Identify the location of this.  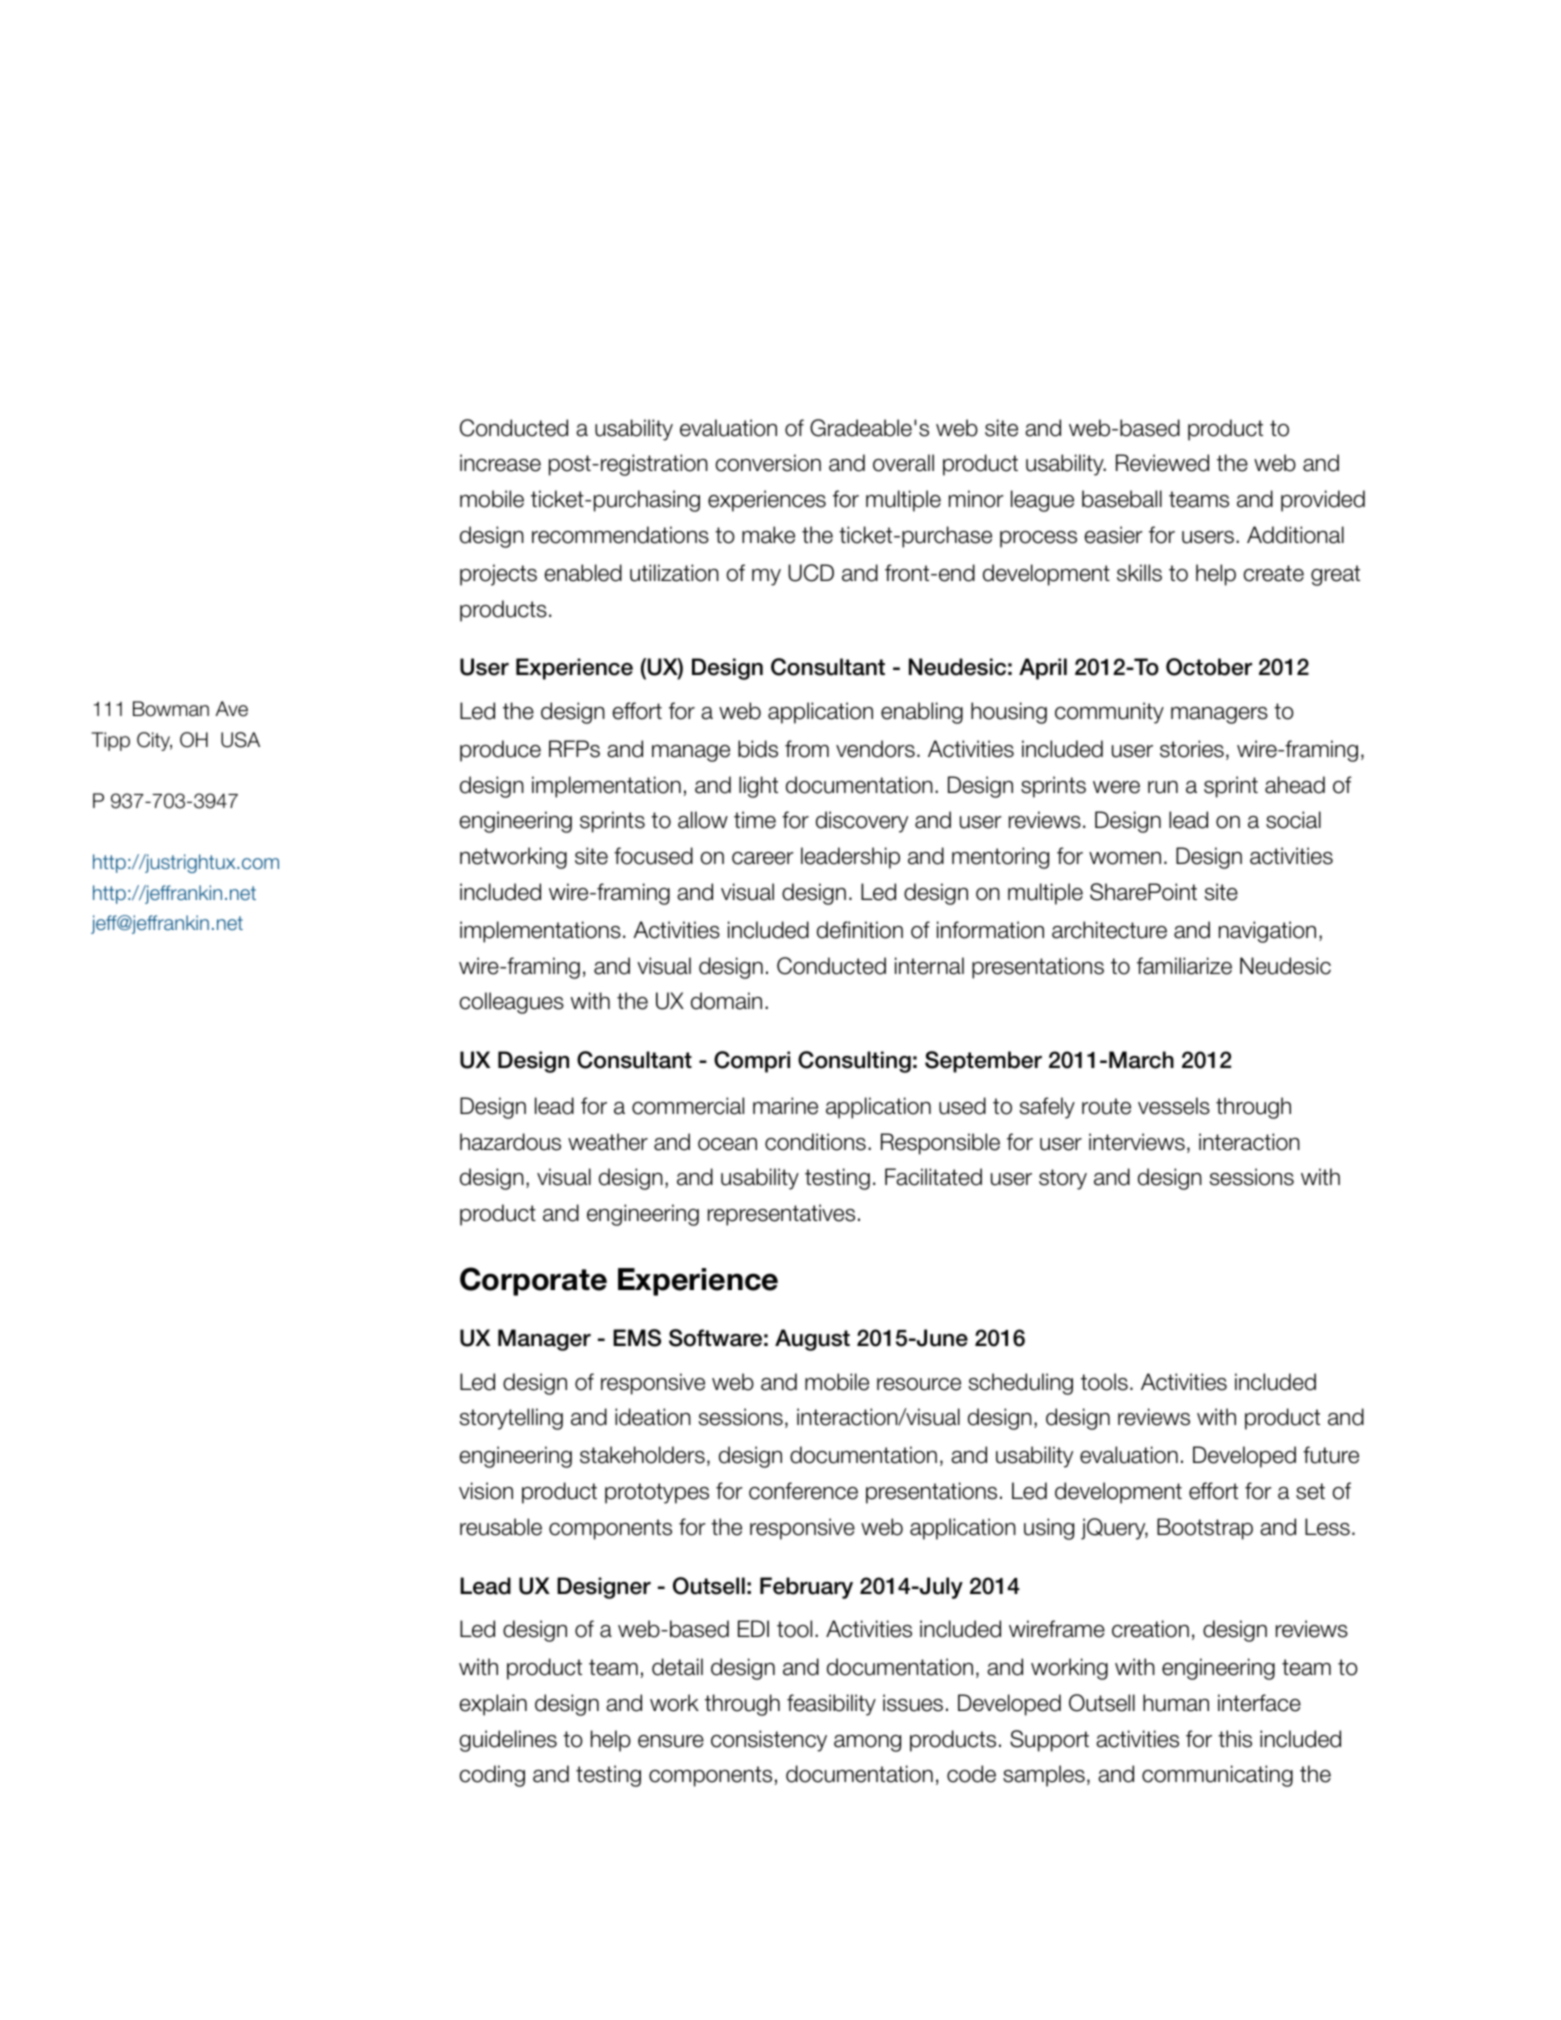
(1235, 1739).
